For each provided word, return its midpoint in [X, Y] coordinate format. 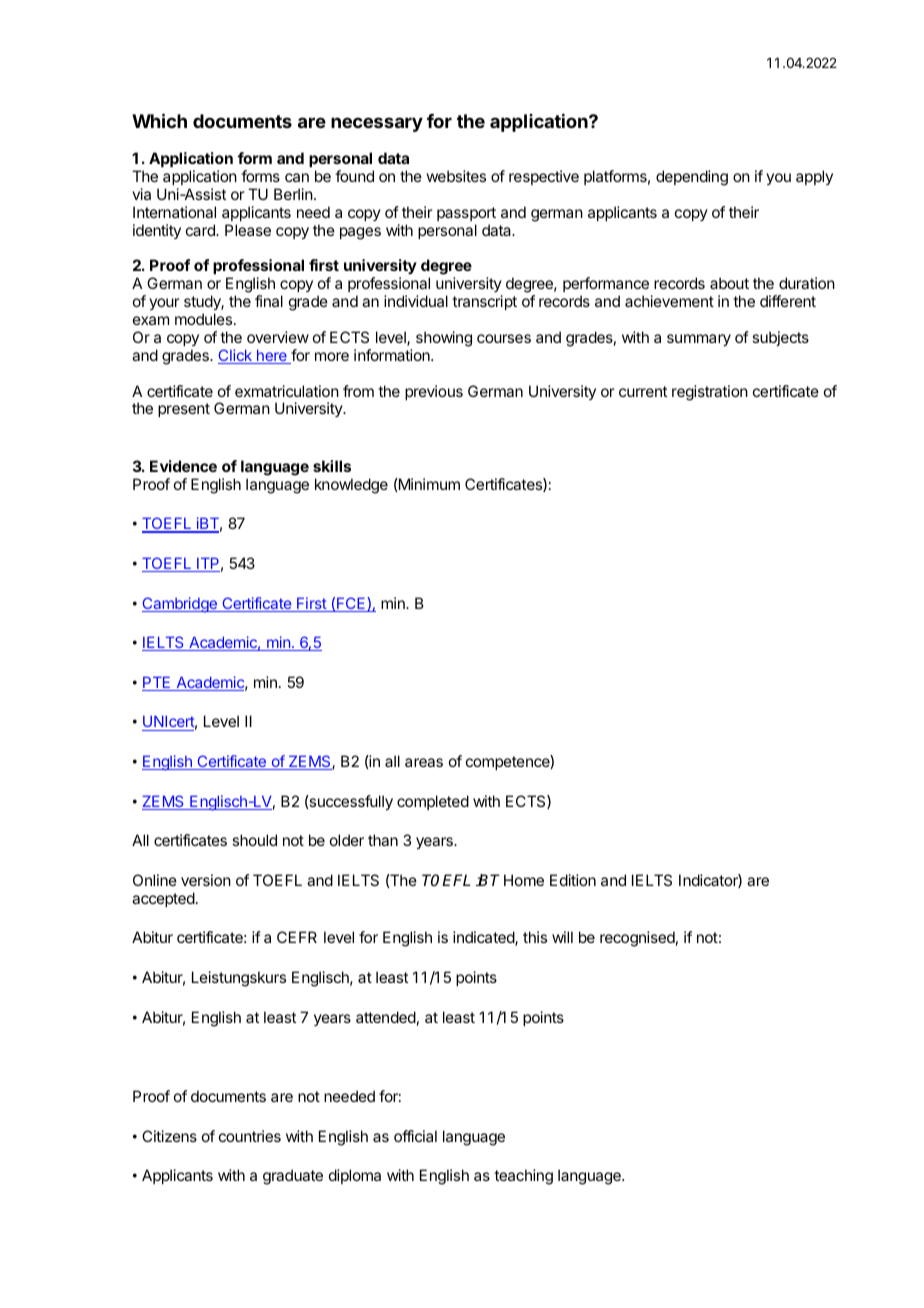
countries [250, 1136]
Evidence [183, 466]
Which [159, 120]
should [254, 840]
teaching [523, 1177]
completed [433, 802]
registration [710, 393]
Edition [573, 880]
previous [434, 392]
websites [456, 176]
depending [692, 178]
